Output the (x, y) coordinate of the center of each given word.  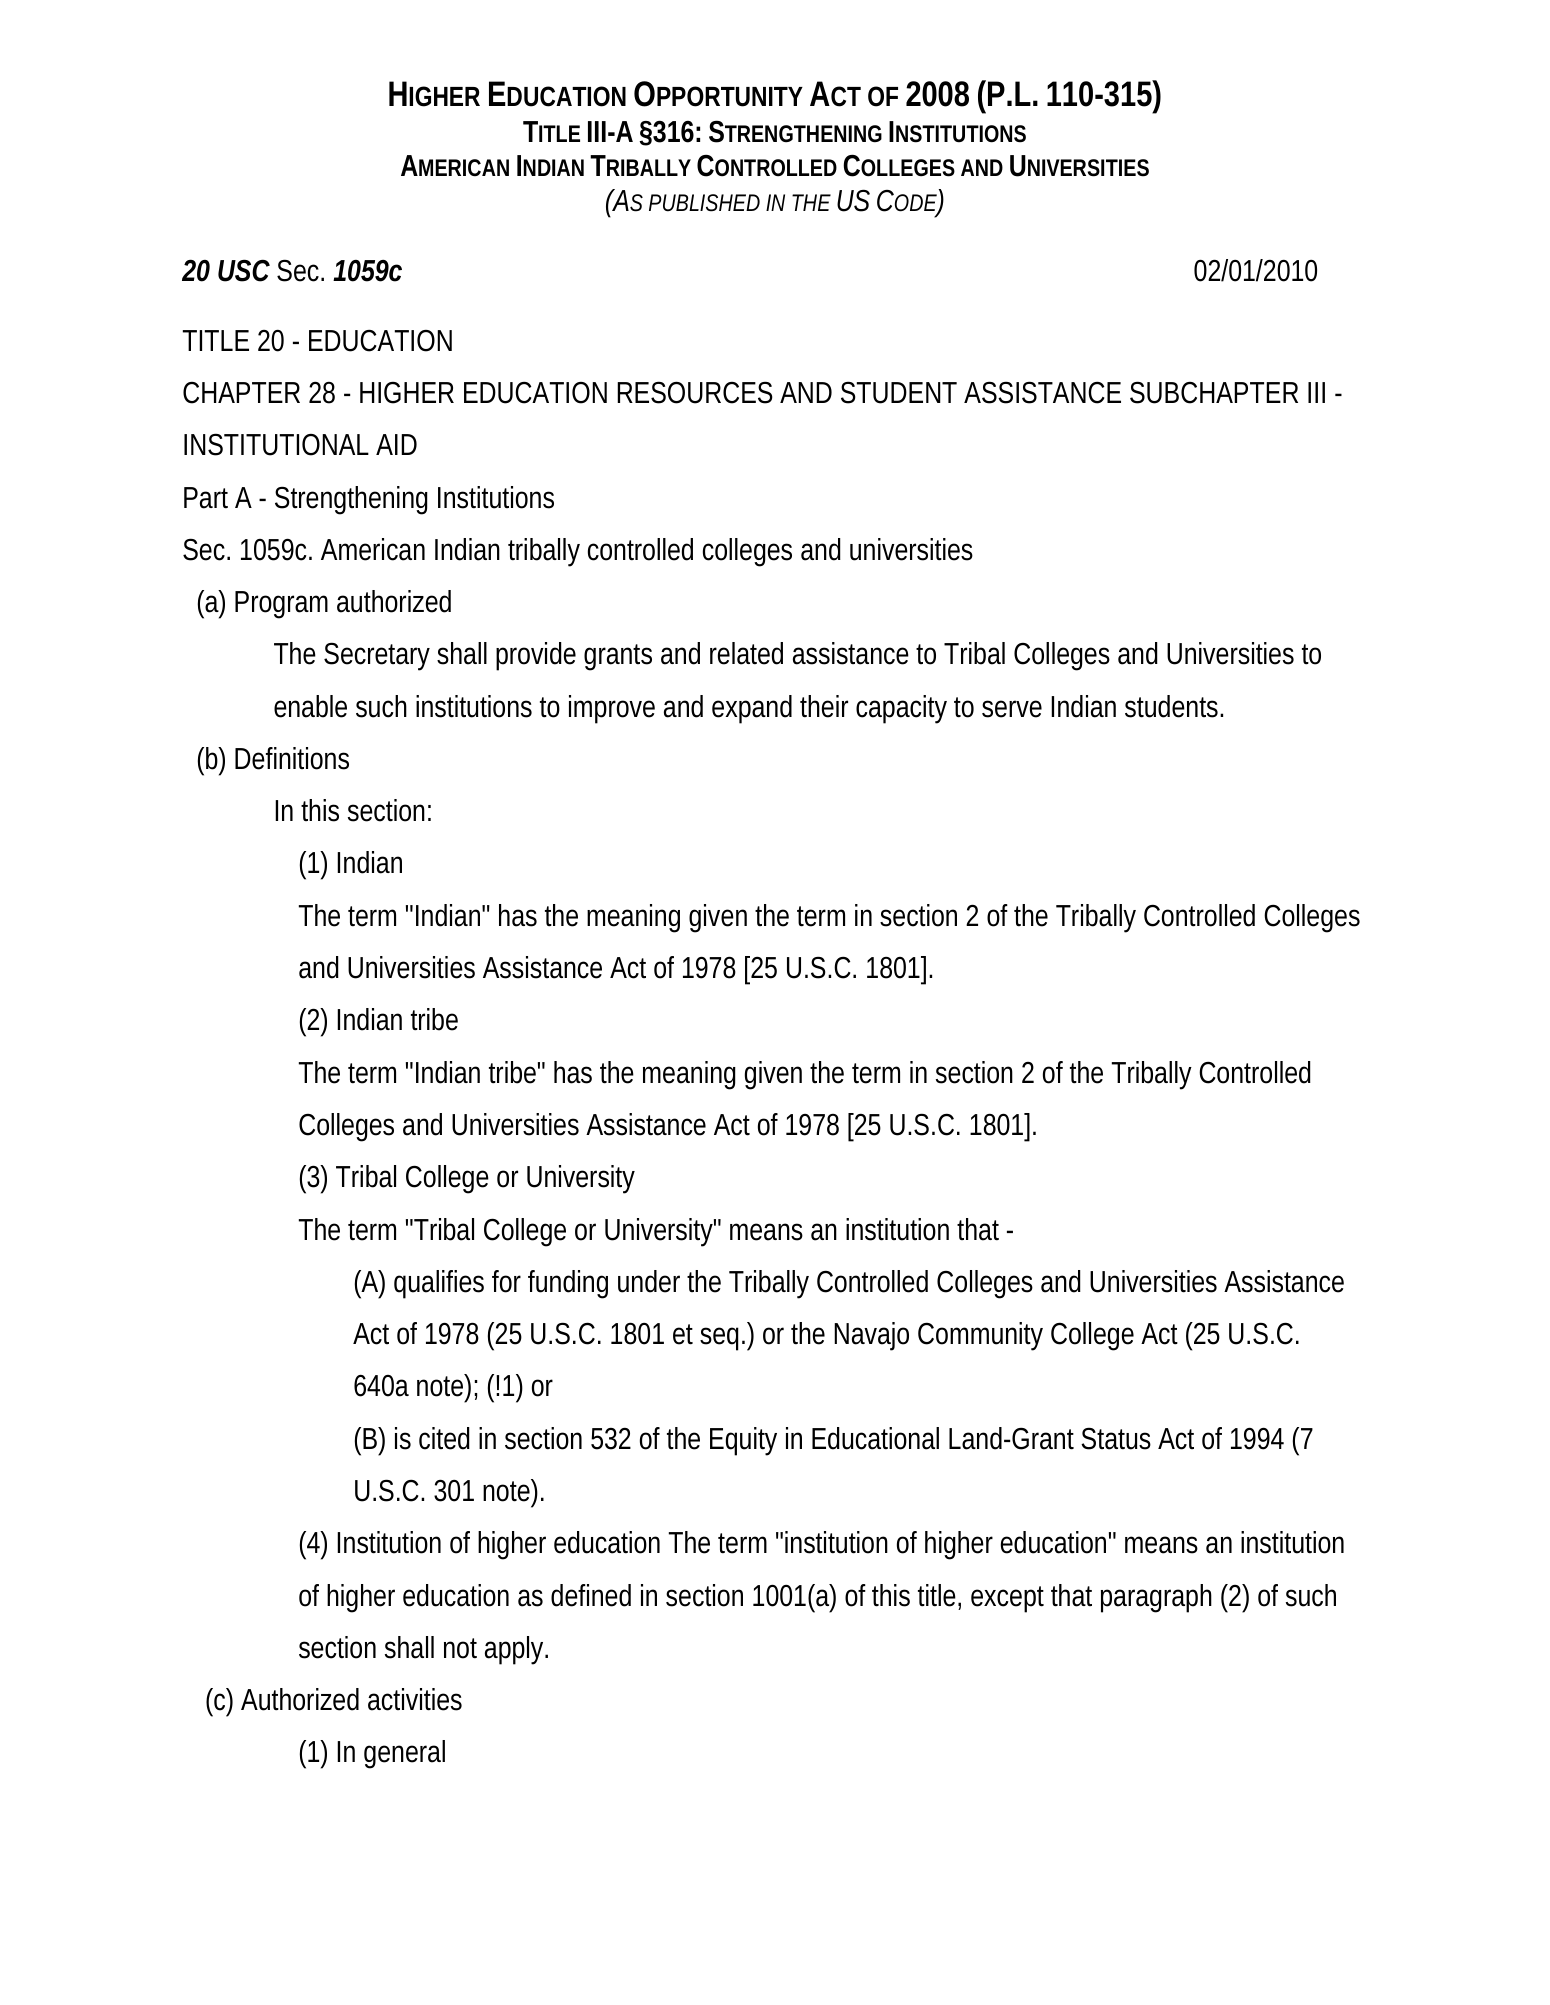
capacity (901, 709)
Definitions (292, 758)
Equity (743, 1441)
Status (1116, 1439)
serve (1012, 709)
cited (444, 1438)
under (649, 1281)
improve (612, 709)
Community (980, 1336)
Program (281, 605)
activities (415, 1699)
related (746, 653)
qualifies (439, 1284)
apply (514, 1650)
